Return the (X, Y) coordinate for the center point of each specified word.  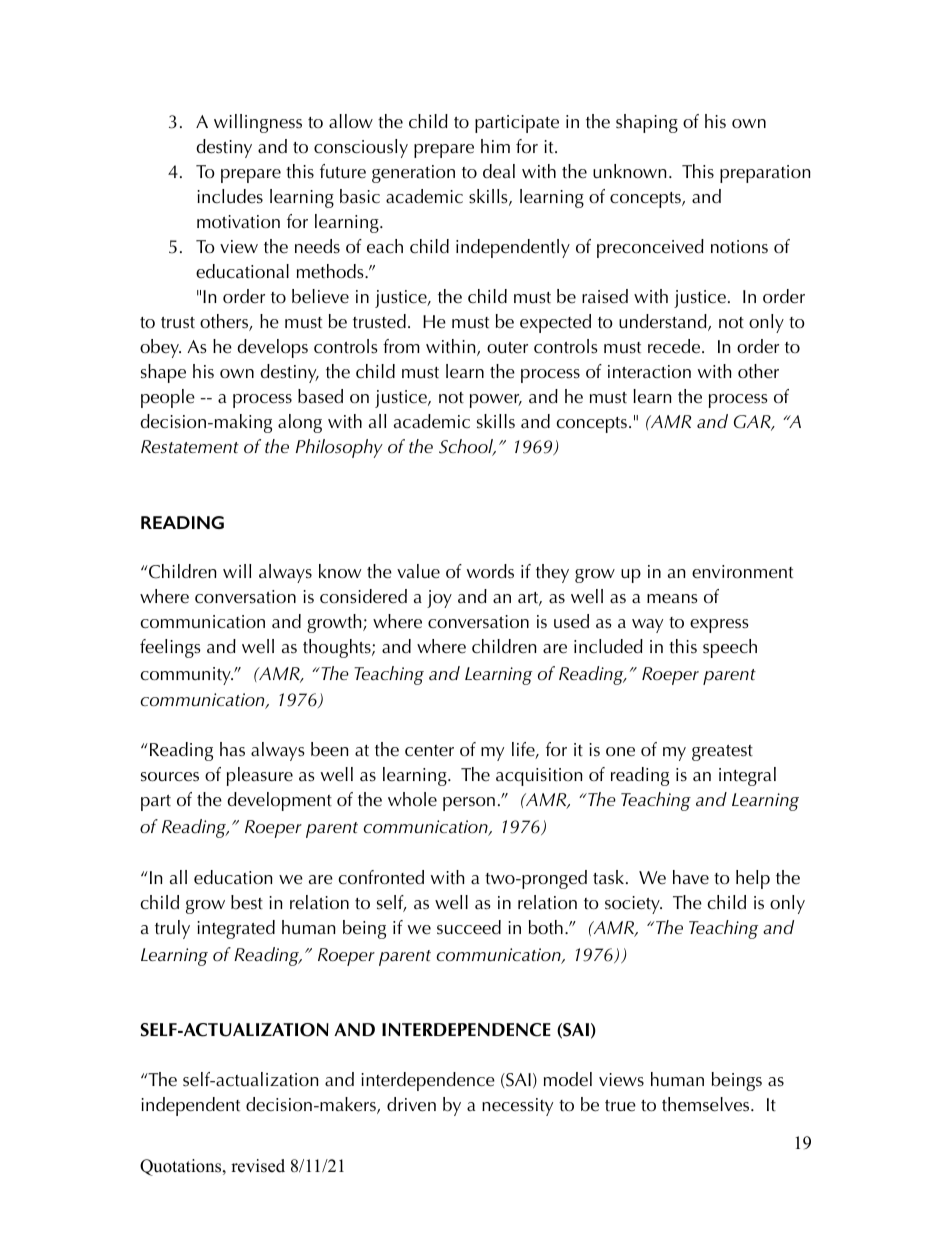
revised (258, 1166)
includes (230, 196)
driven (411, 1104)
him (495, 146)
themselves (707, 1104)
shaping (647, 123)
